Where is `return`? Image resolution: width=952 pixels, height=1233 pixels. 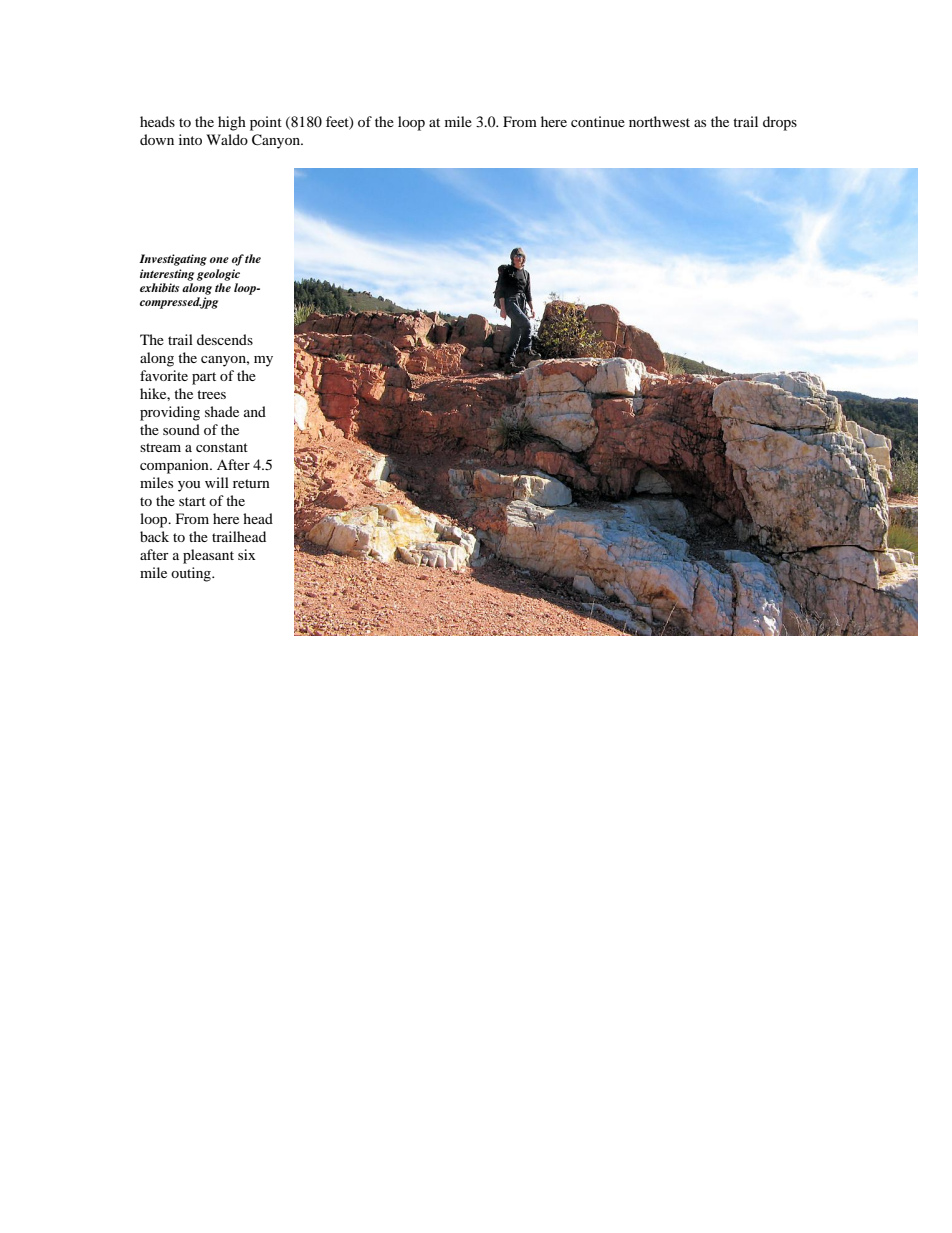 return is located at coordinates (251, 483).
